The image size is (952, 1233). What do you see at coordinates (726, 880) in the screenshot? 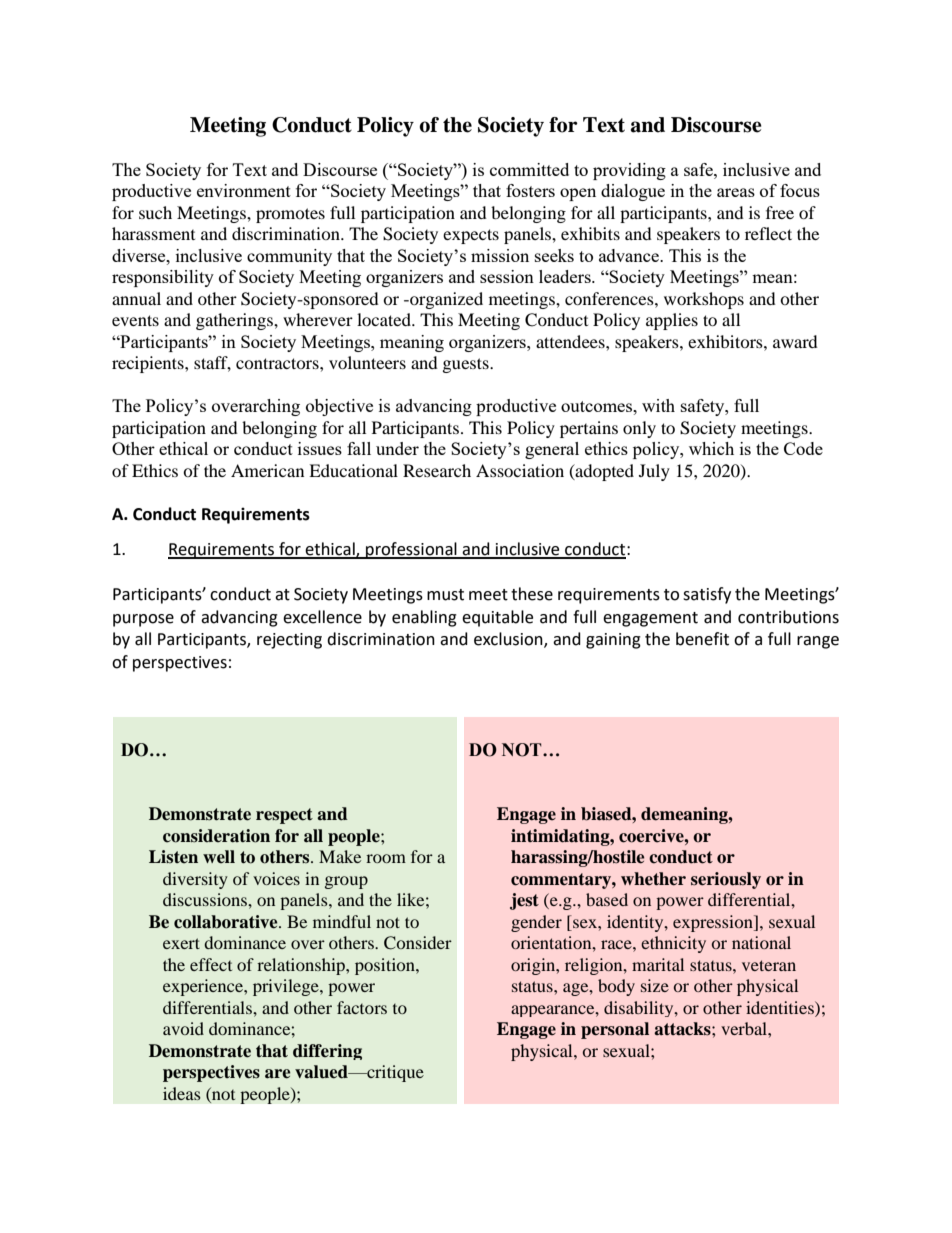
I see `seriously` at bounding box center [726, 880].
